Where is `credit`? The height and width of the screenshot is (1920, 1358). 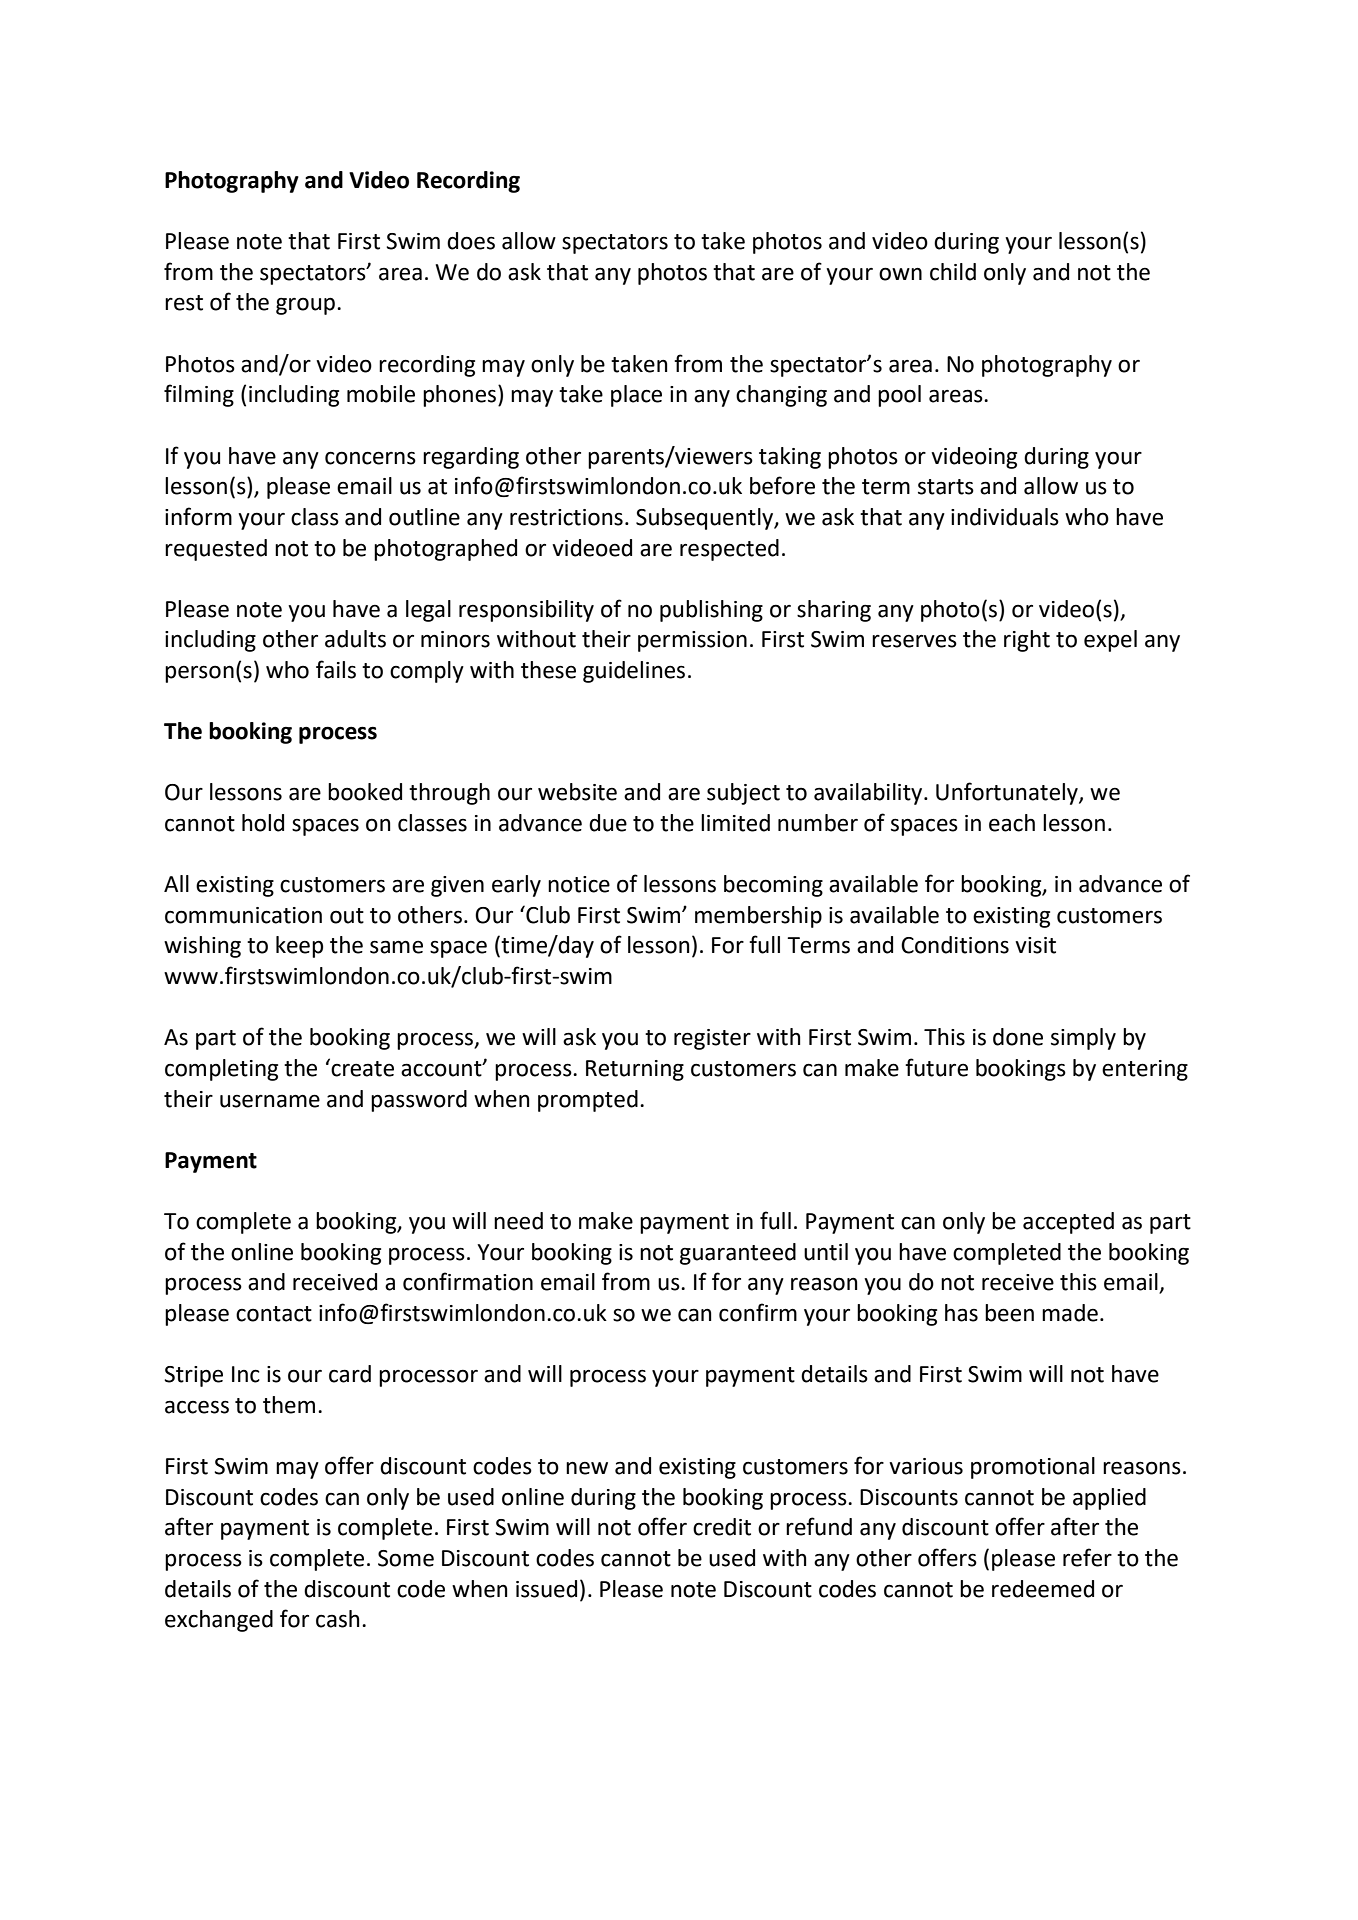
credit is located at coordinates (722, 1527).
